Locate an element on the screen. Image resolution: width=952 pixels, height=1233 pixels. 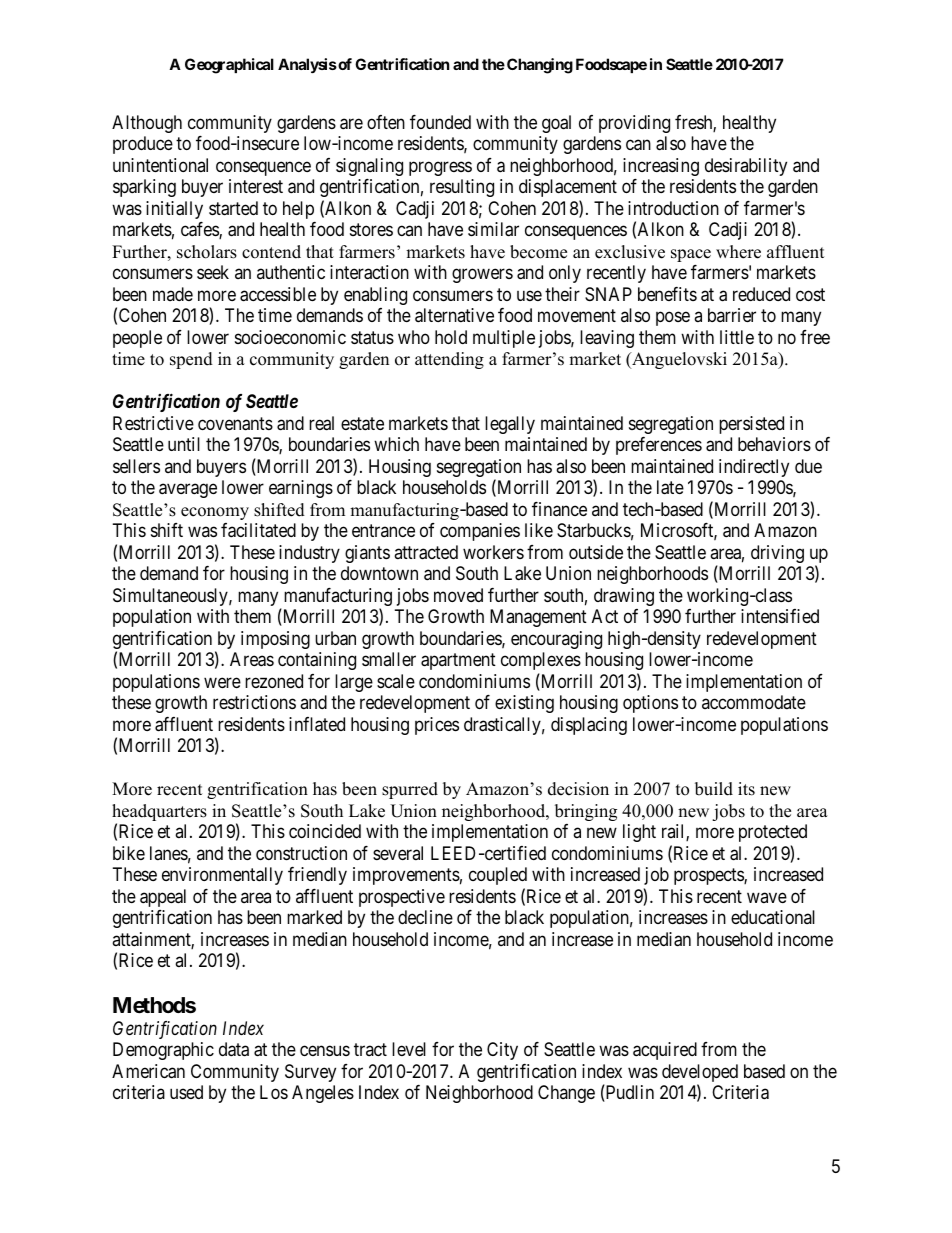
facilitated is located at coordinates (258, 530).
